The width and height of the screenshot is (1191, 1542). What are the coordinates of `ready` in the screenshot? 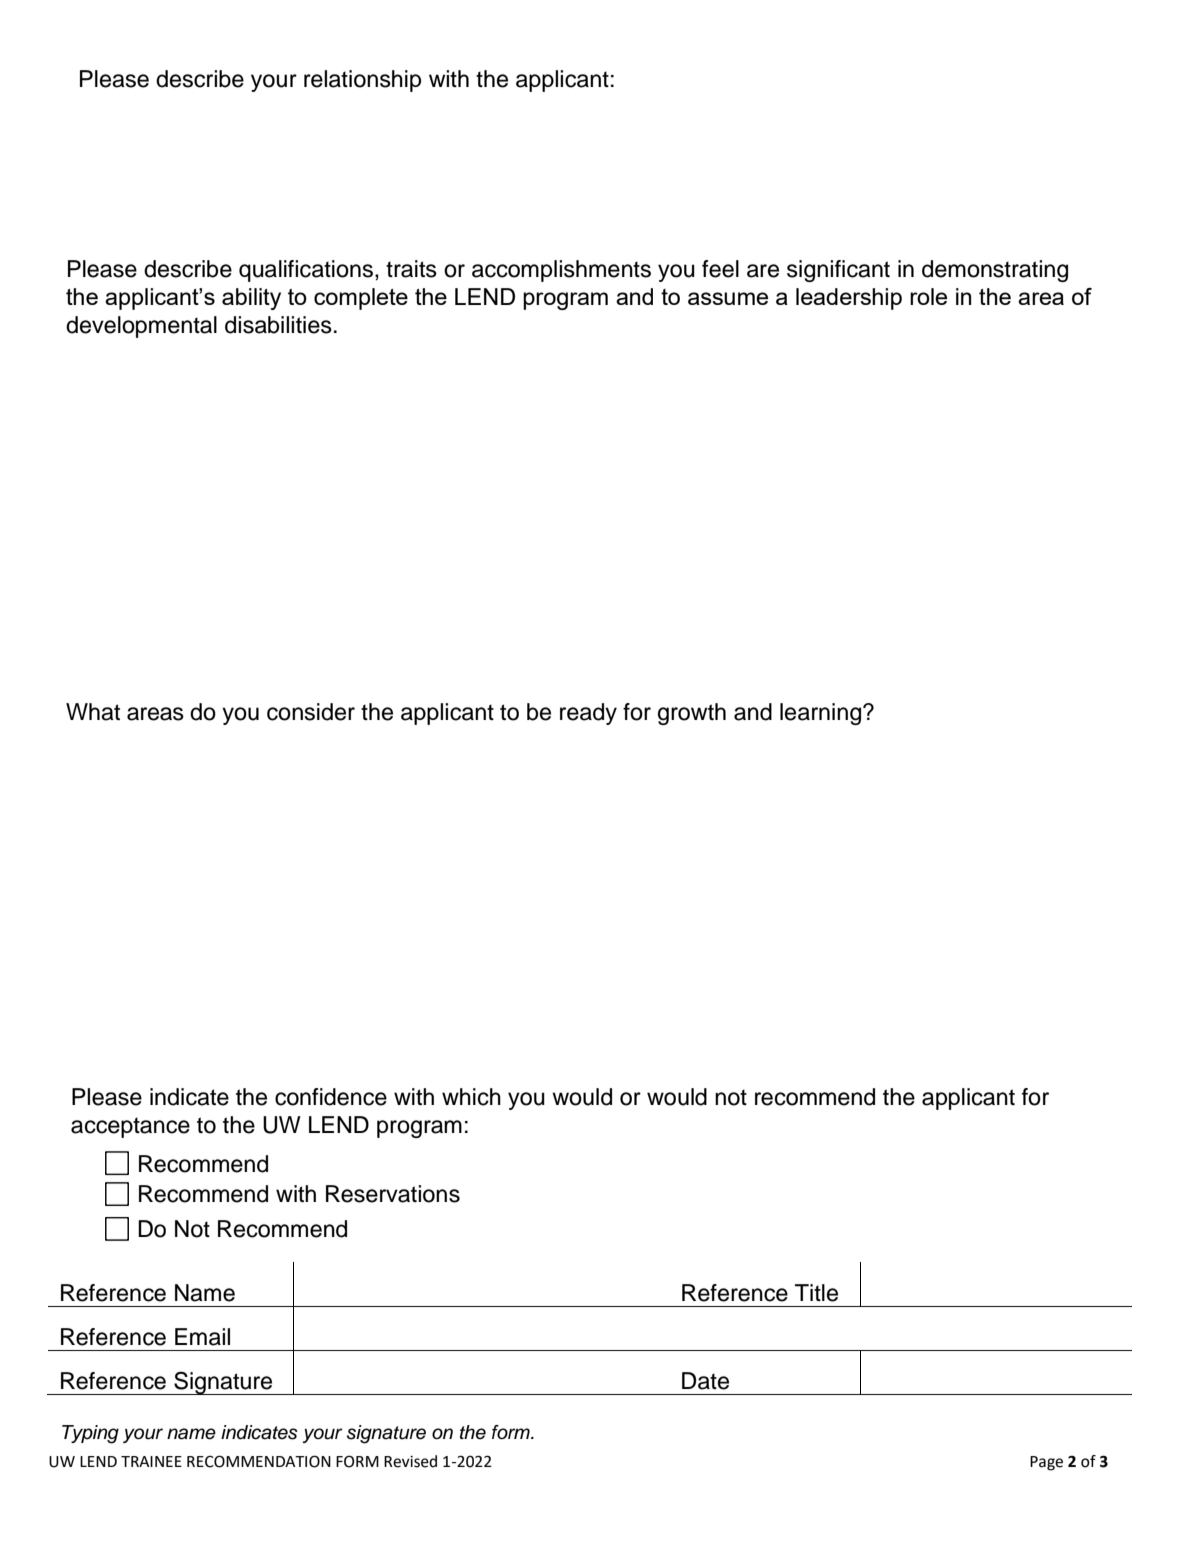 It's located at (588, 714).
